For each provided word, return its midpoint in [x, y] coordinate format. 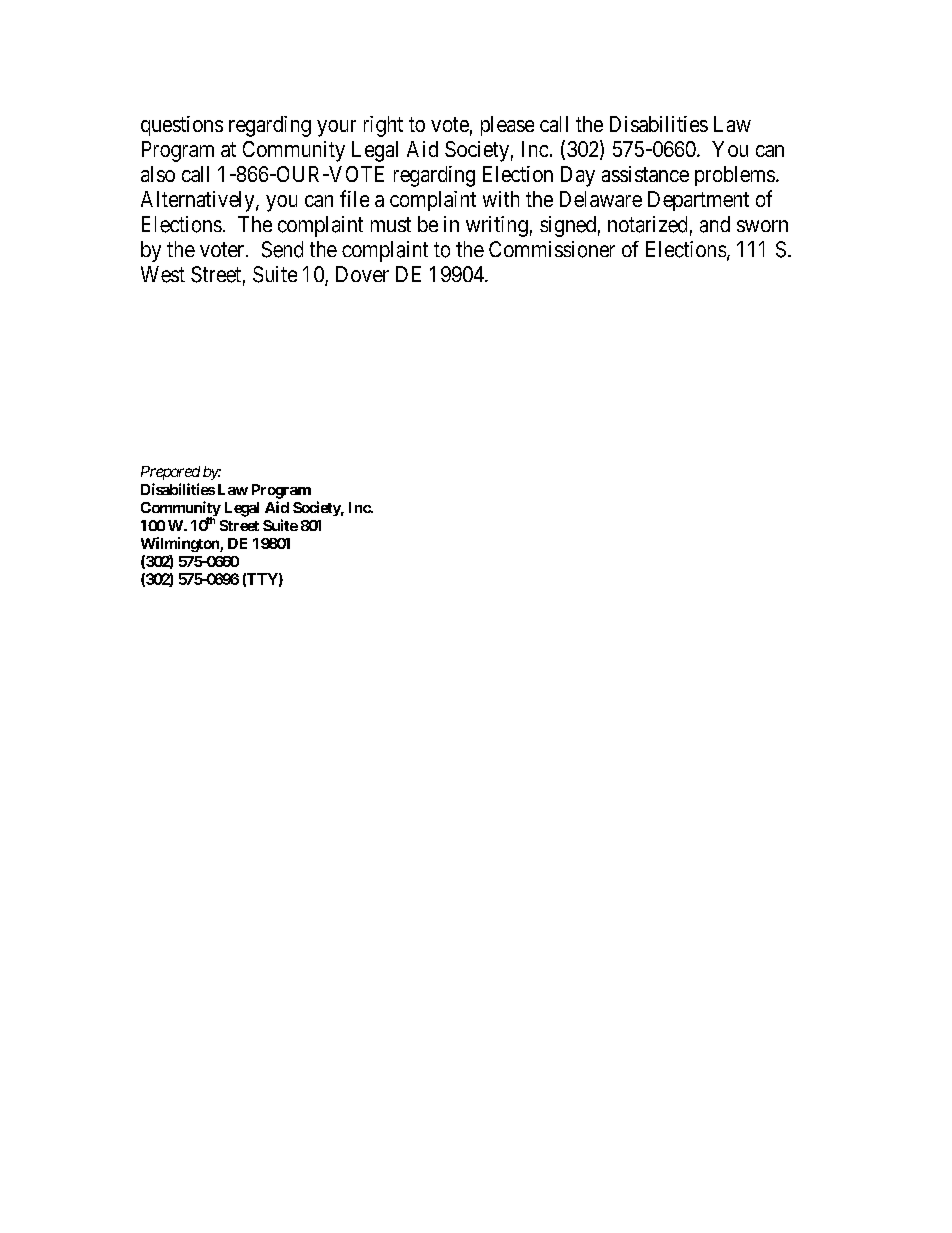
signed [568, 226]
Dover [362, 274]
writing [497, 226]
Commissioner [552, 249]
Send [282, 249]
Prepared [170, 473]
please [507, 126]
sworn [762, 226]
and [715, 224]
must [391, 224]
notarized [647, 224]
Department [698, 201]
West [163, 274]
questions [182, 126]
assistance [645, 174]
